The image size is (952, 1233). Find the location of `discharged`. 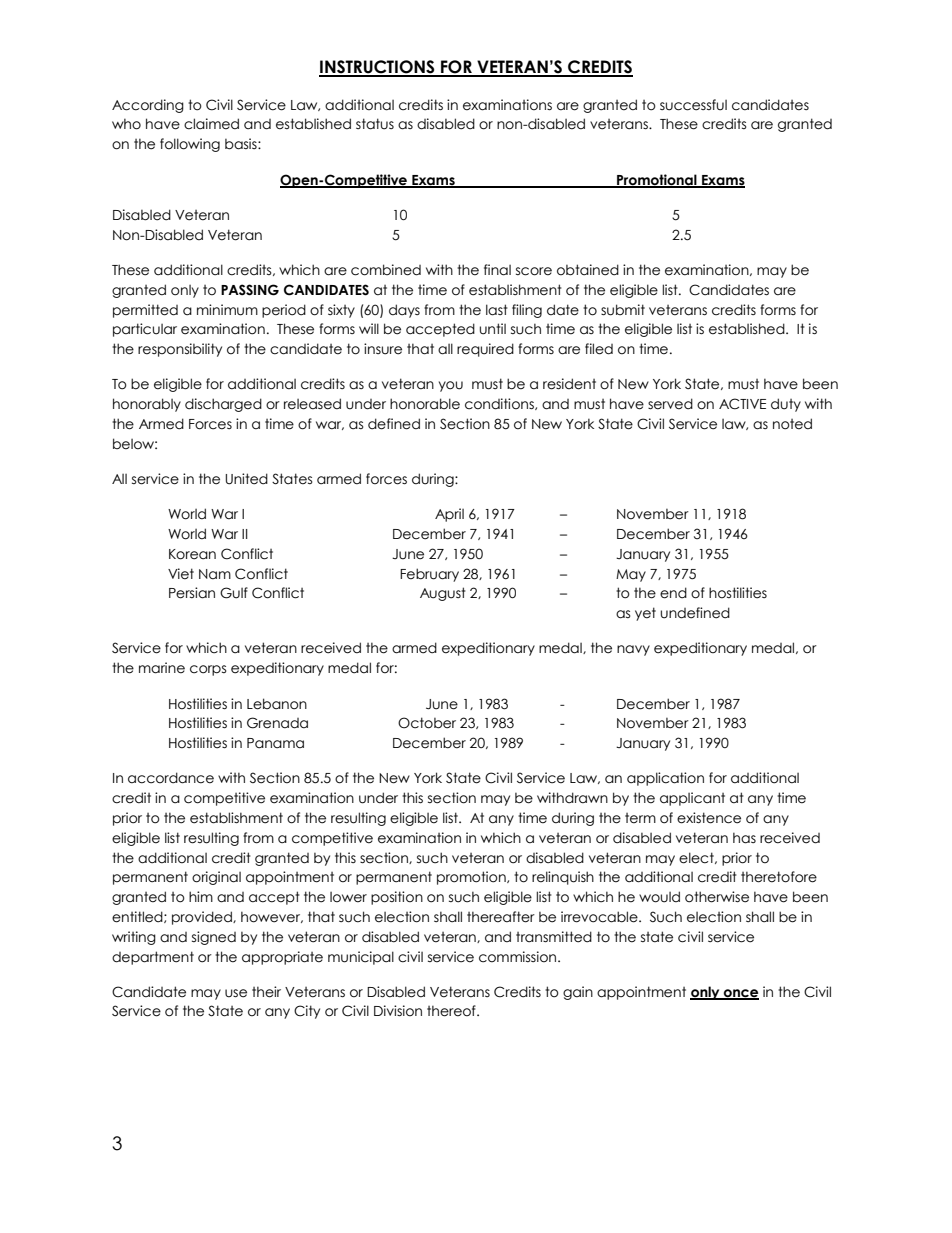

discharged is located at coordinates (223, 405).
